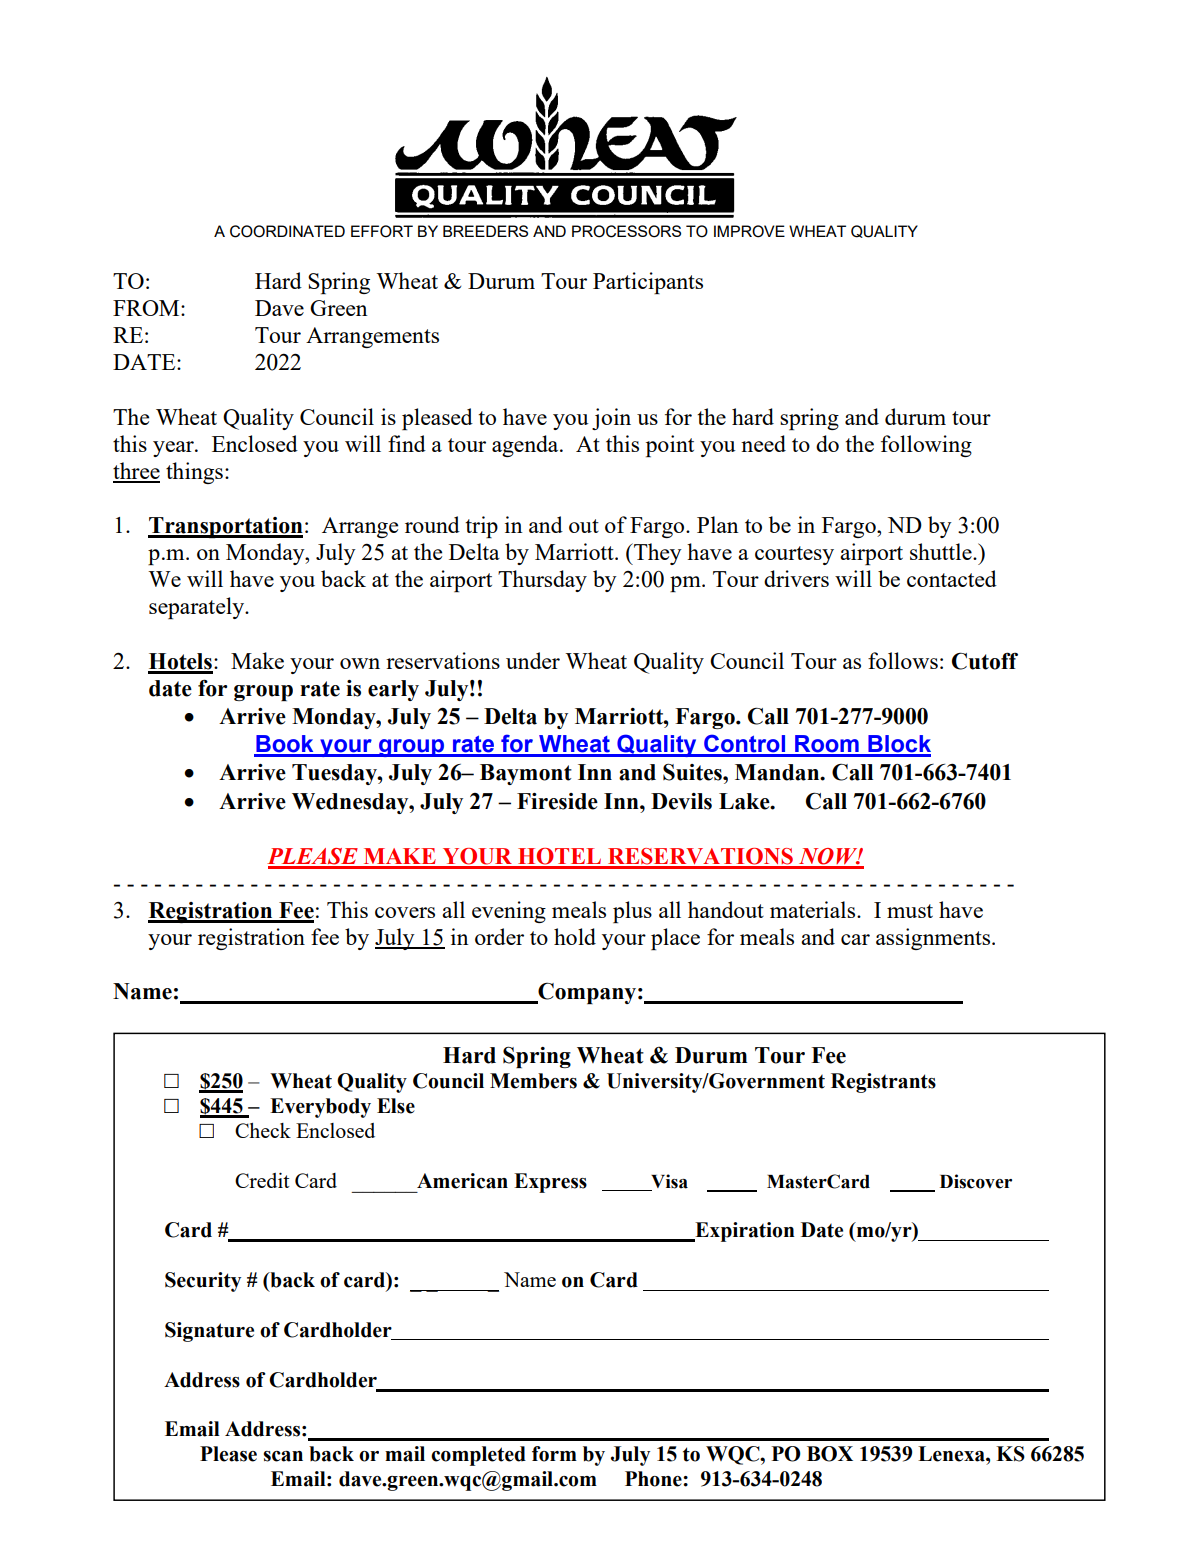 This screenshot has height=1556, width=1203. What do you see at coordinates (554, 1454) in the screenshot?
I see `form` at bounding box center [554, 1454].
